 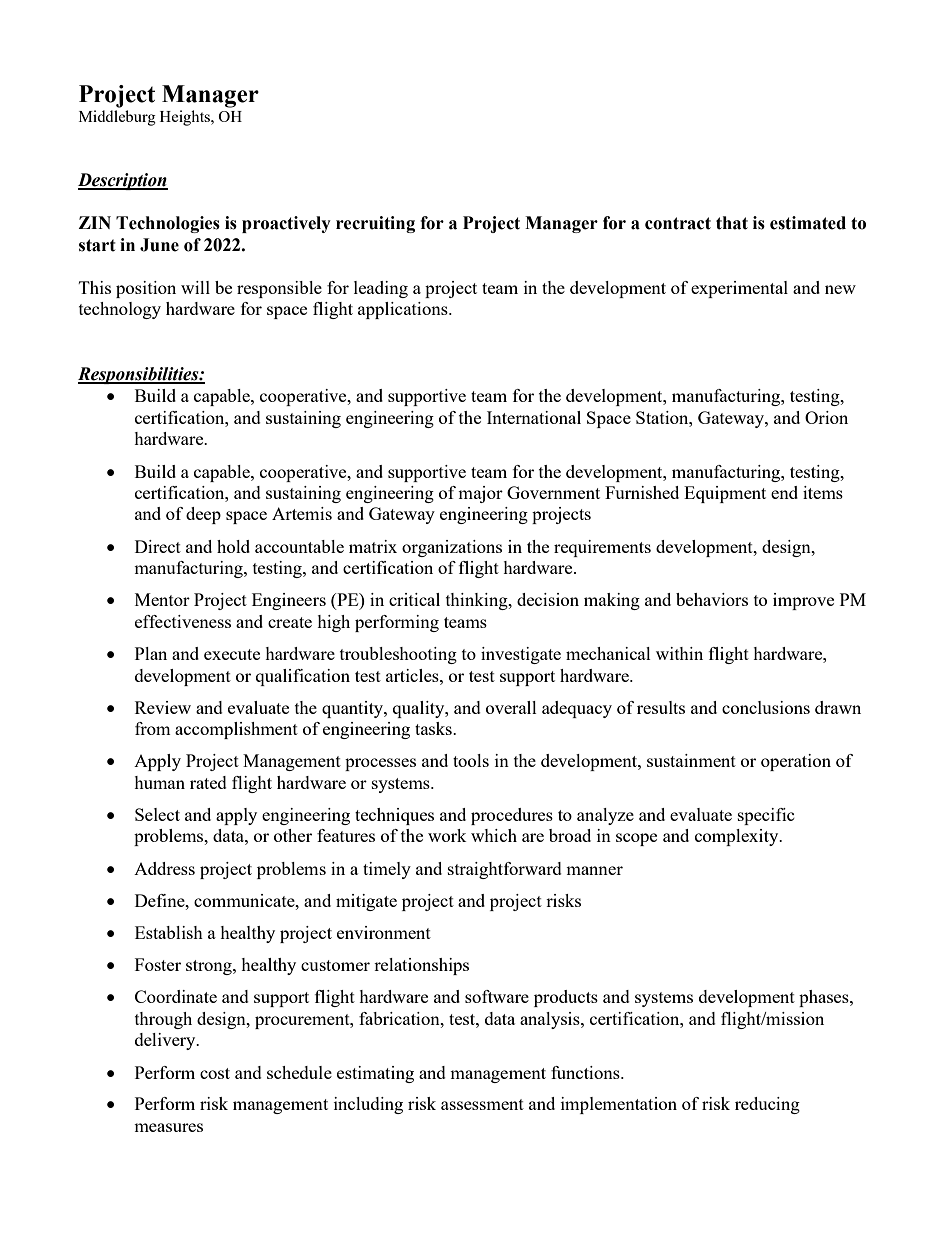 I want to click on within, so click(x=679, y=653).
